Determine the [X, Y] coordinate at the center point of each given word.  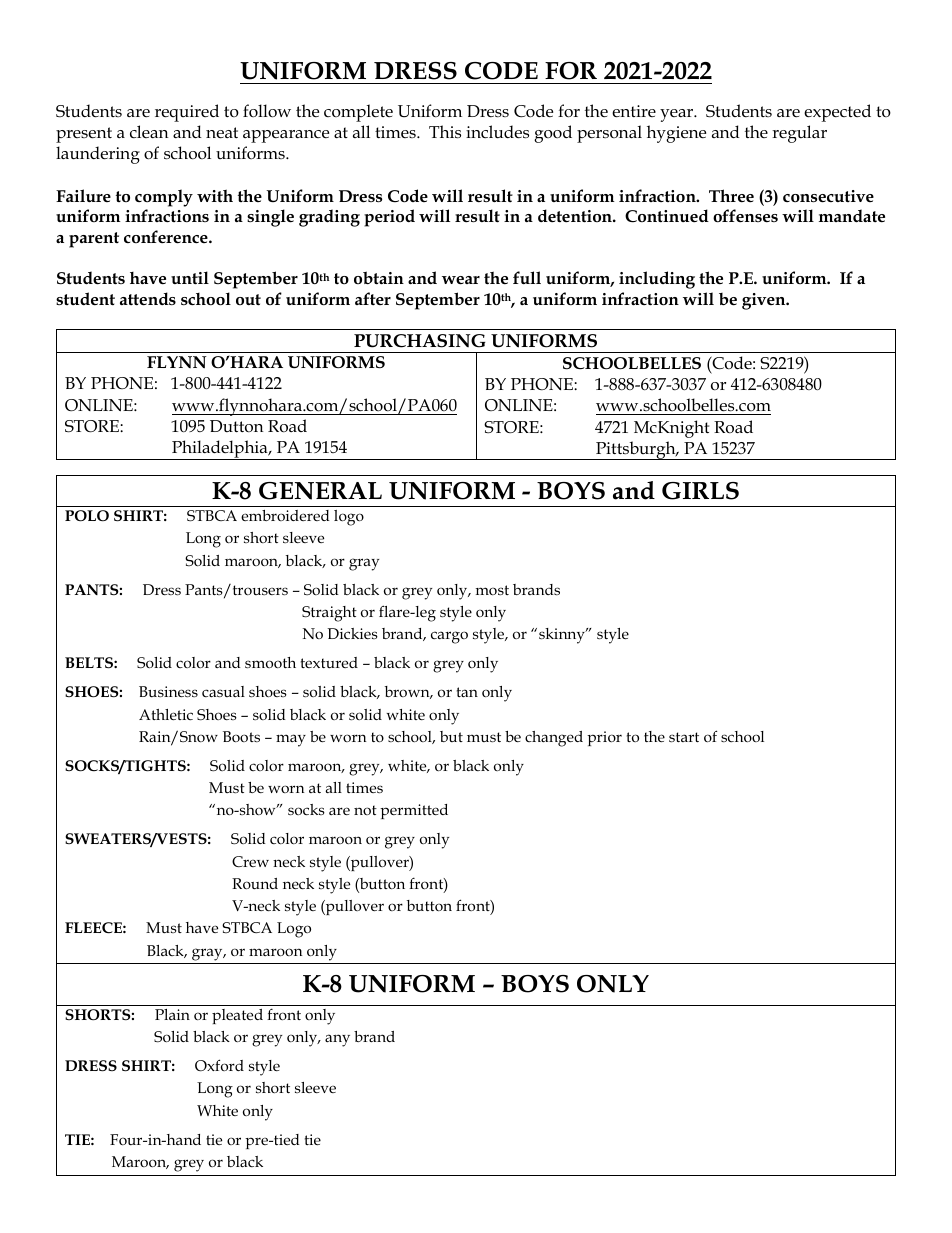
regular [799, 134]
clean [149, 131]
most [492, 590]
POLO [87, 516]
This [445, 132]
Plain [172, 1014]
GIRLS [700, 491]
